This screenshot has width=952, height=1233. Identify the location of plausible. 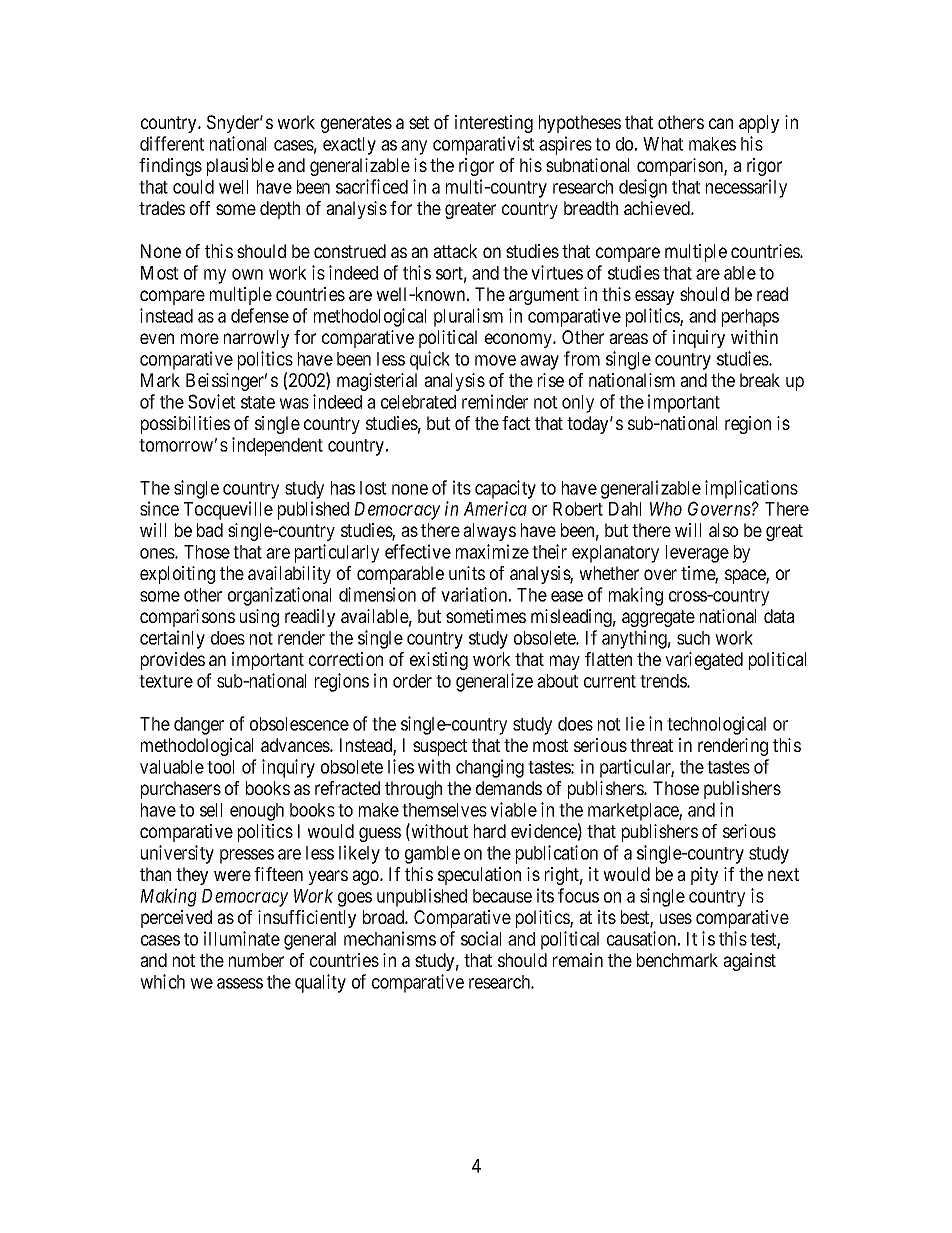
(240, 167).
